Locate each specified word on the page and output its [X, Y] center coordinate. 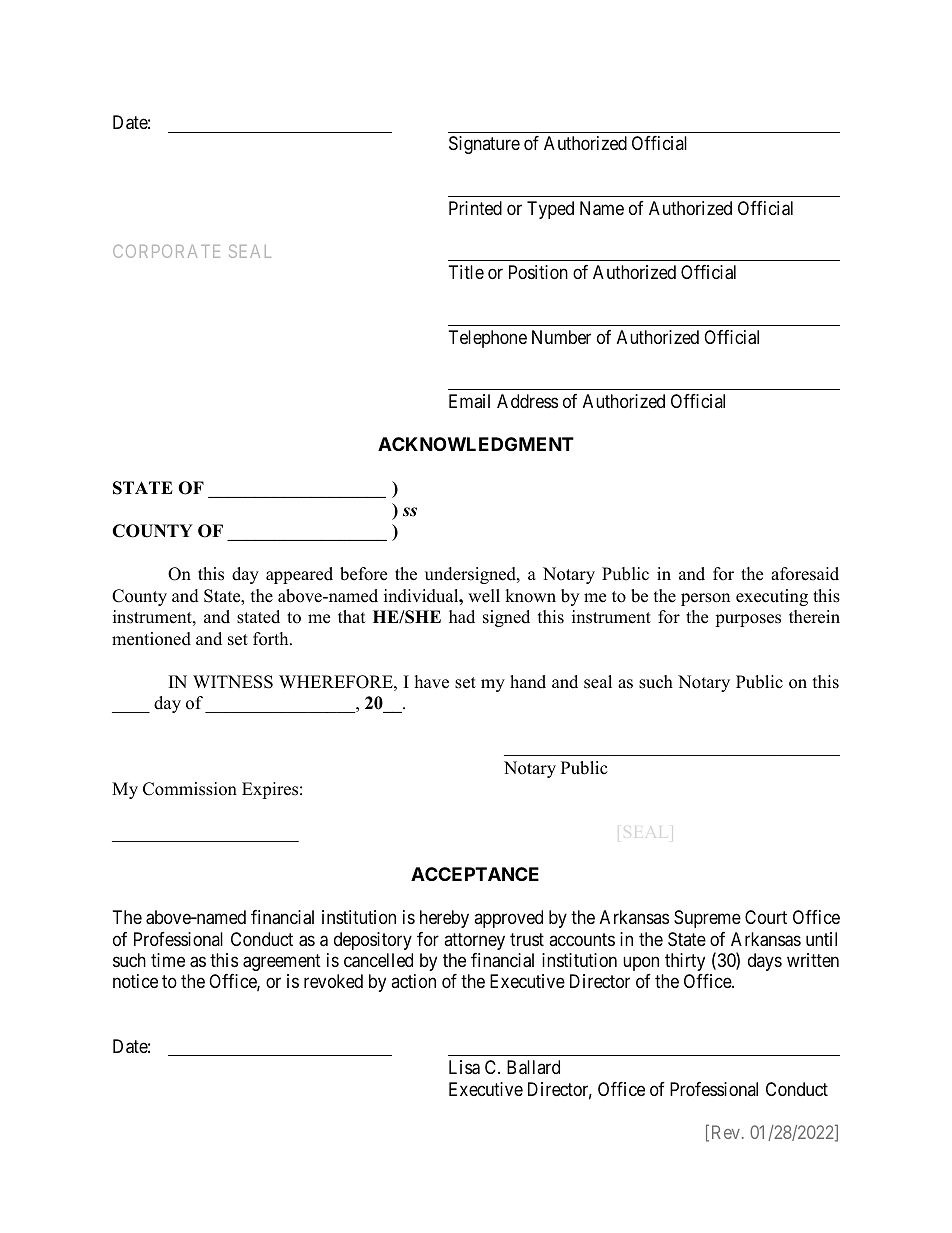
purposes [748, 620]
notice [135, 981]
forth [272, 639]
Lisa [464, 1067]
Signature [484, 145]
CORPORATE [166, 251]
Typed [550, 210]
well [484, 596]
